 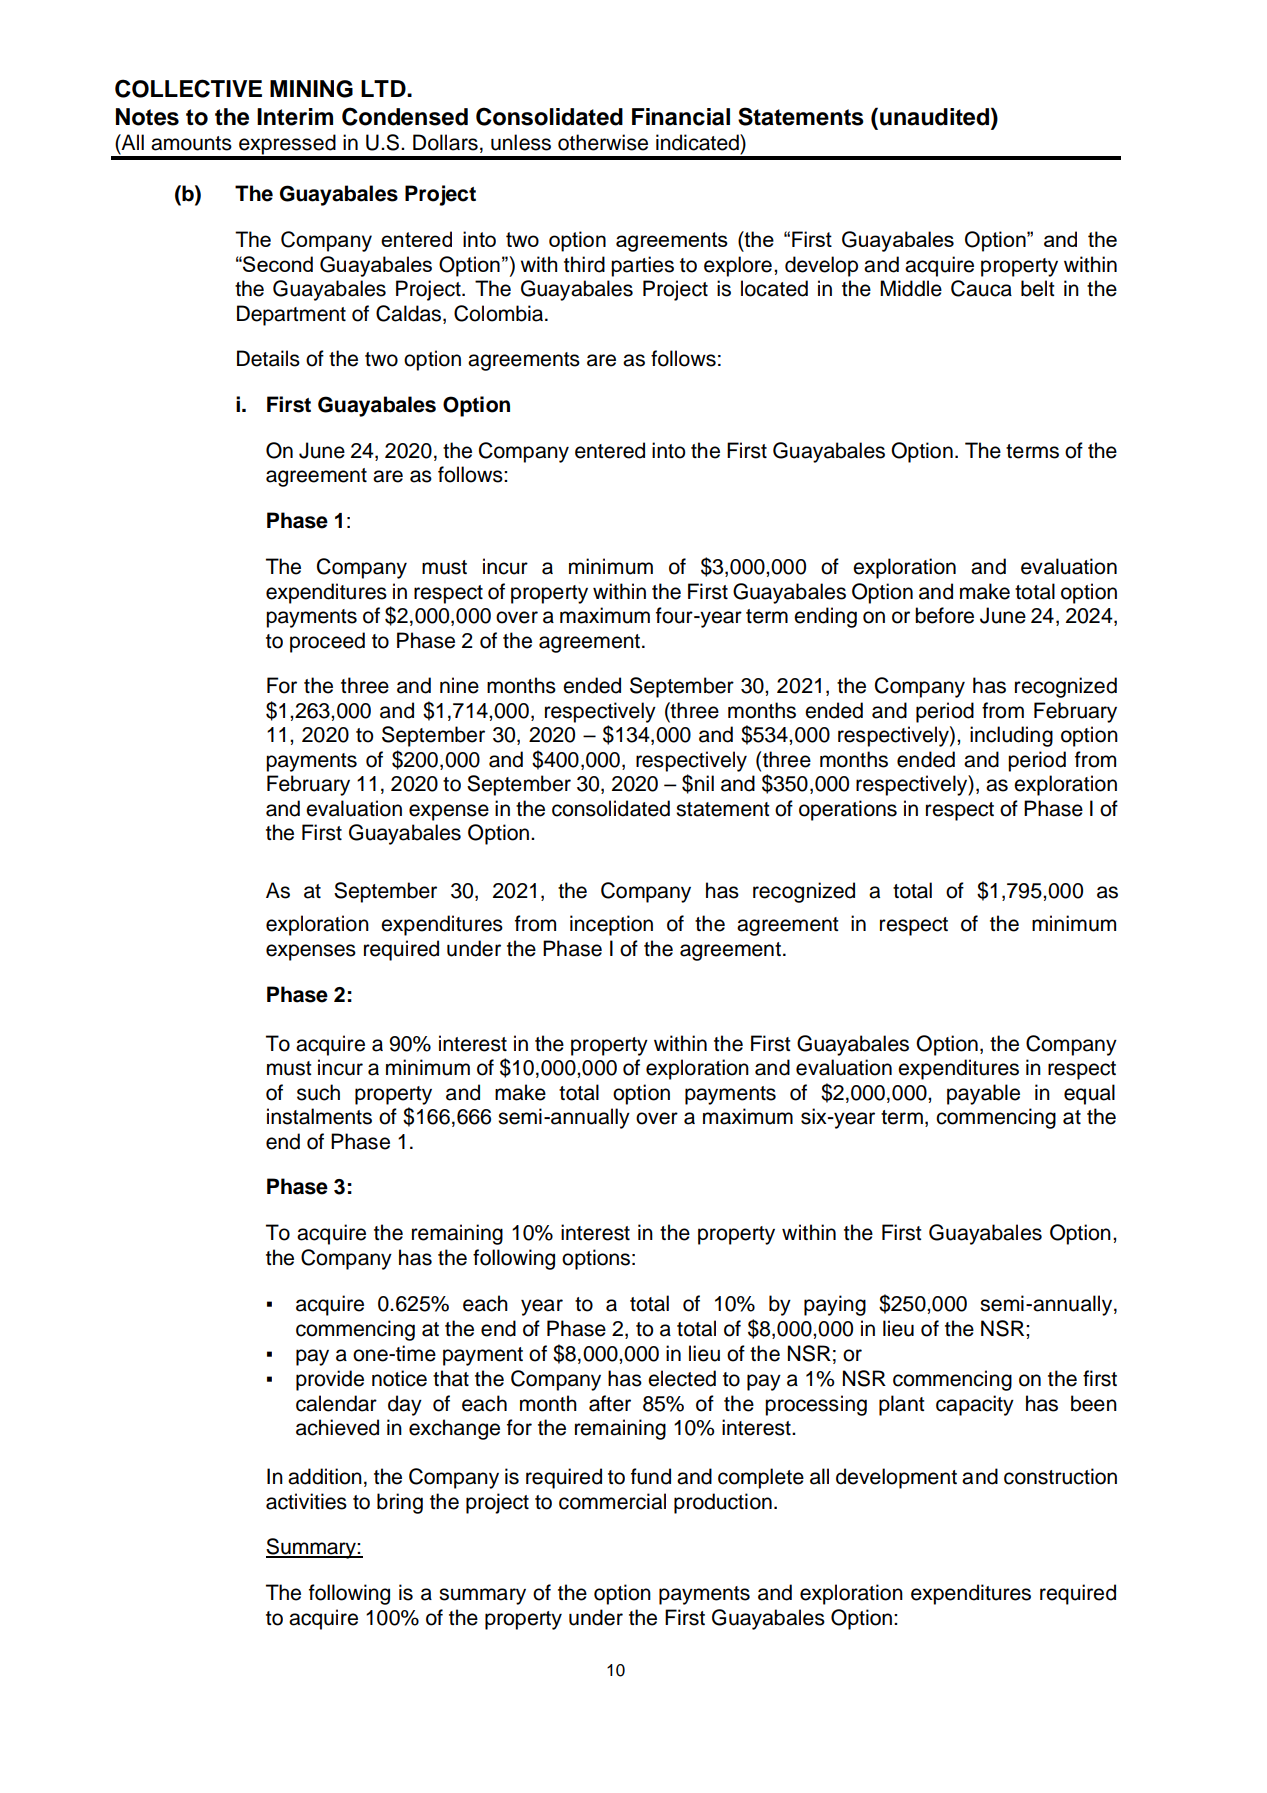 What do you see at coordinates (944, 615) in the screenshot?
I see `before` at bounding box center [944, 615].
